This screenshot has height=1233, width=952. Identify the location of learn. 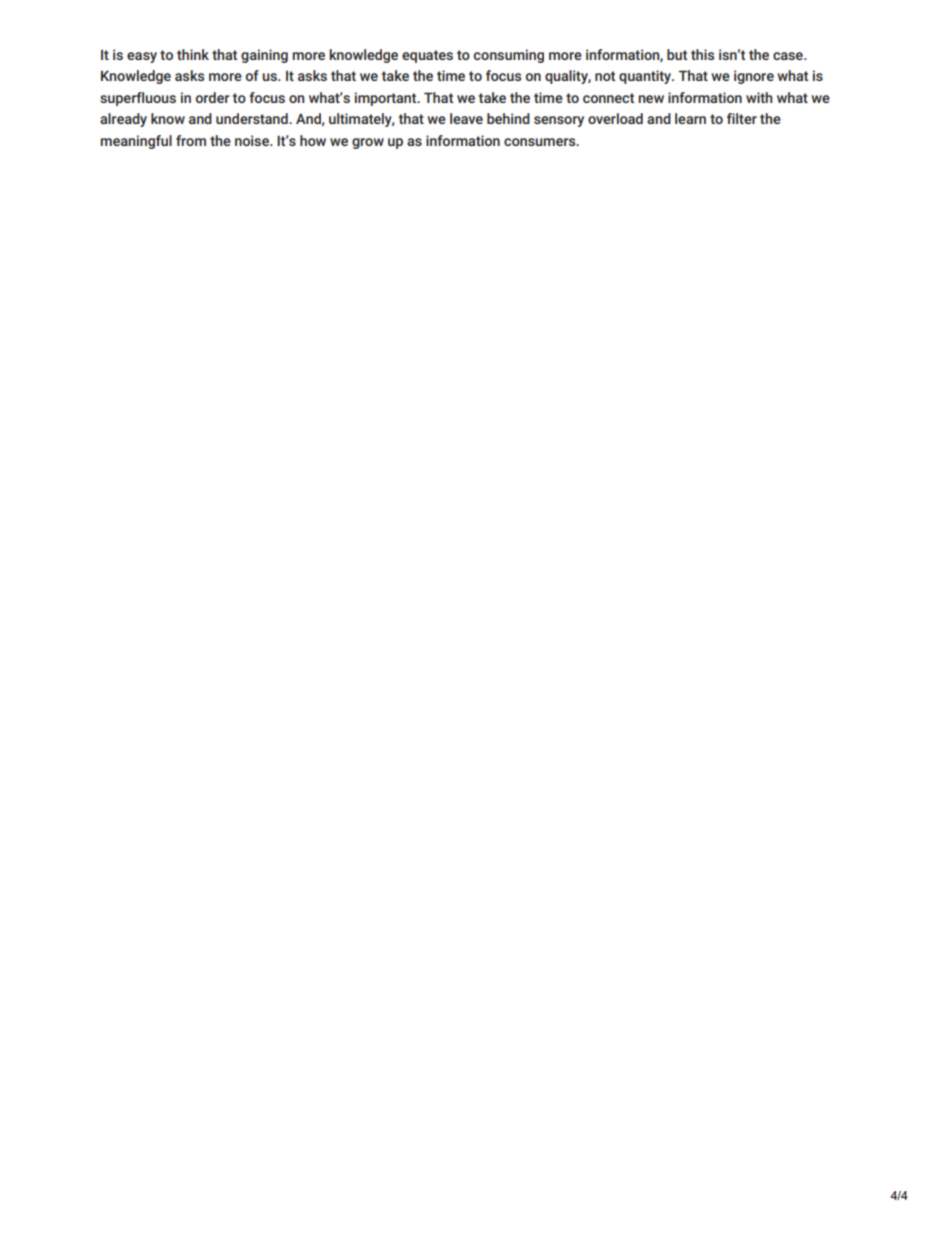
(690, 118).
